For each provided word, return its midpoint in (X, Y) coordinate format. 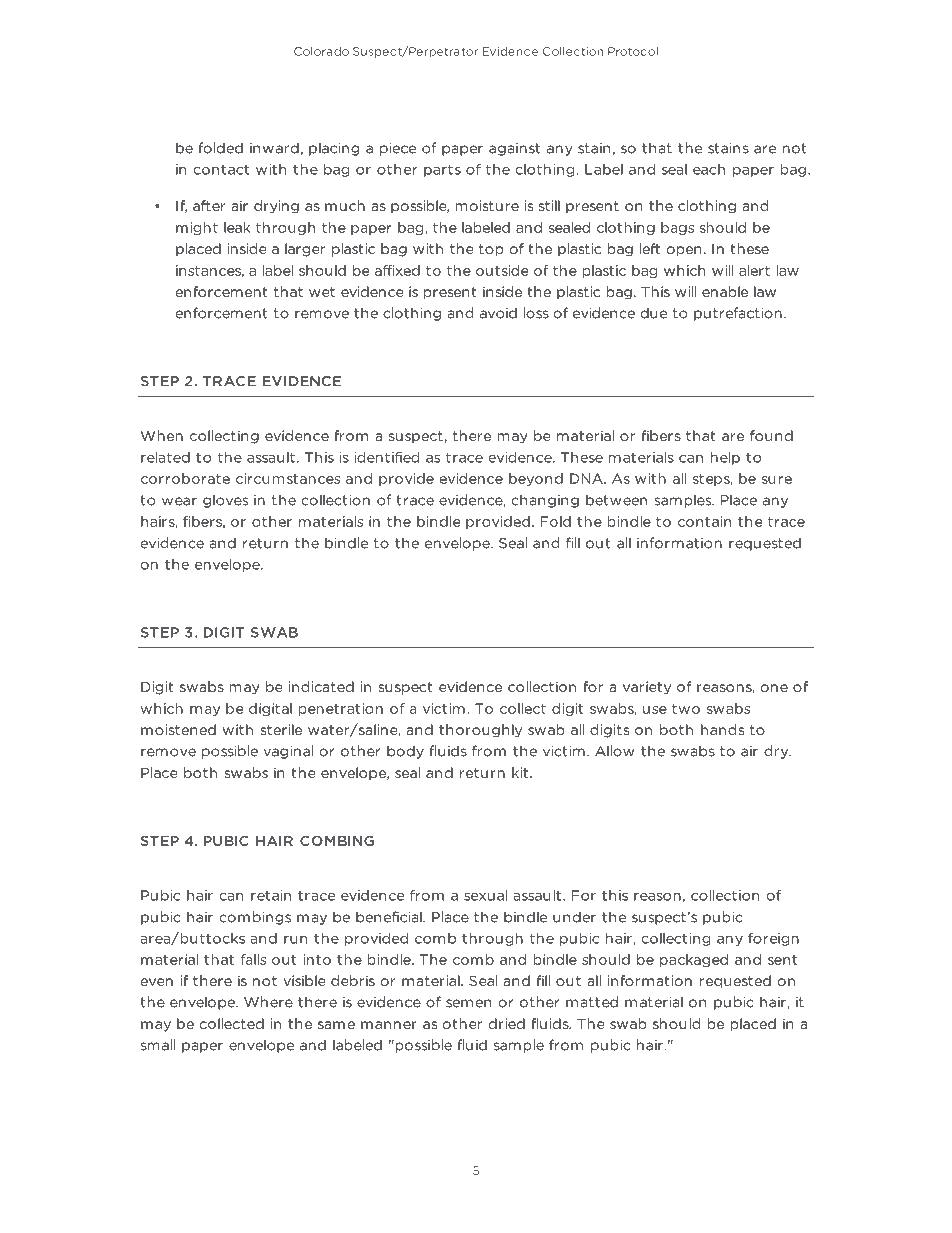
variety (647, 688)
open (684, 251)
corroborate (185, 478)
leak (237, 227)
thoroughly (480, 731)
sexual (486, 895)
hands (722, 729)
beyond (536, 479)
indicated (321, 686)
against (514, 149)
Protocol (633, 51)
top (491, 250)
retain (271, 895)
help (725, 458)
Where (268, 1002)
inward (274, 148)
